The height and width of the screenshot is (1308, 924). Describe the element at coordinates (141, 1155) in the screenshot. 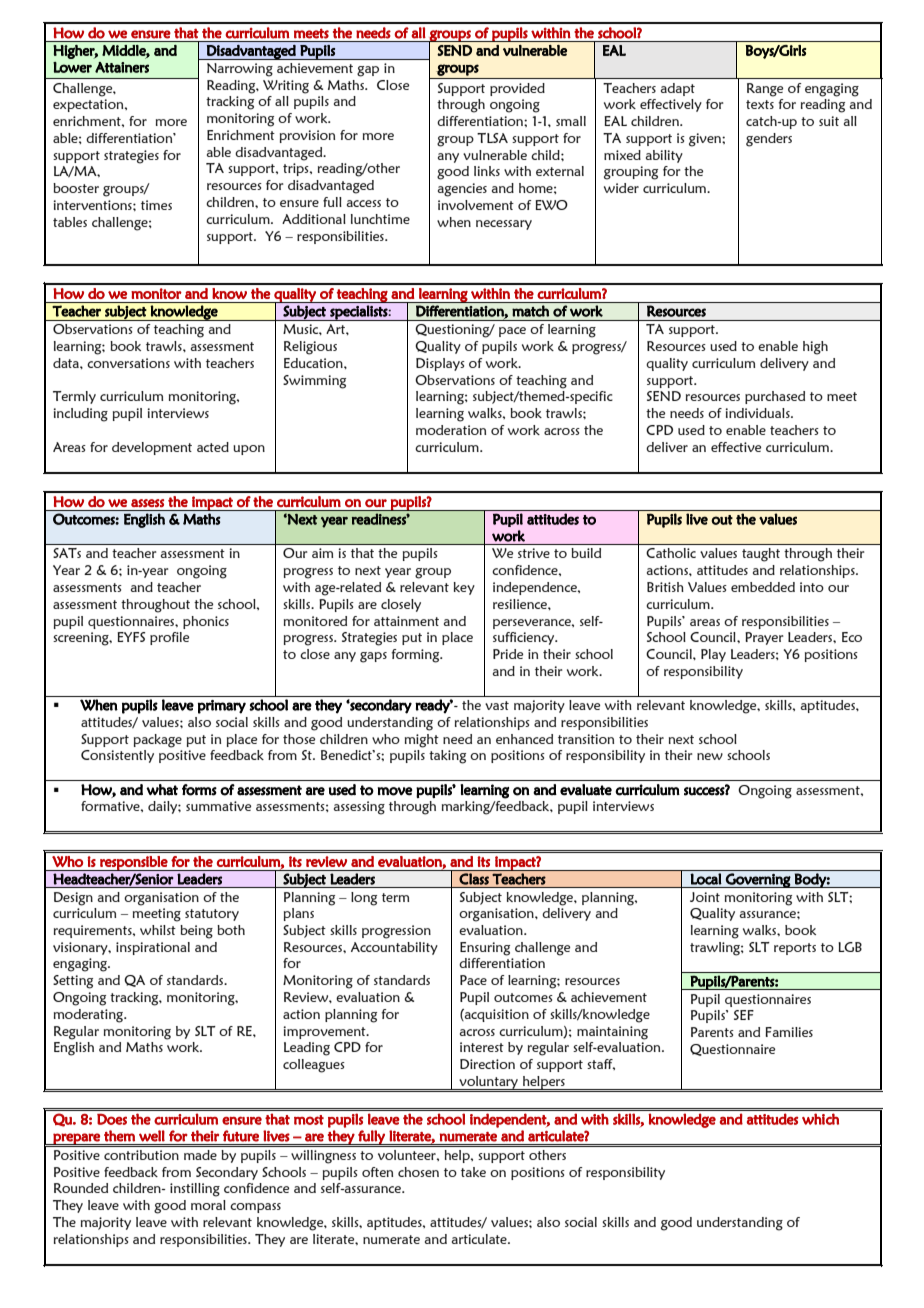

I see `contribution` at that location.
